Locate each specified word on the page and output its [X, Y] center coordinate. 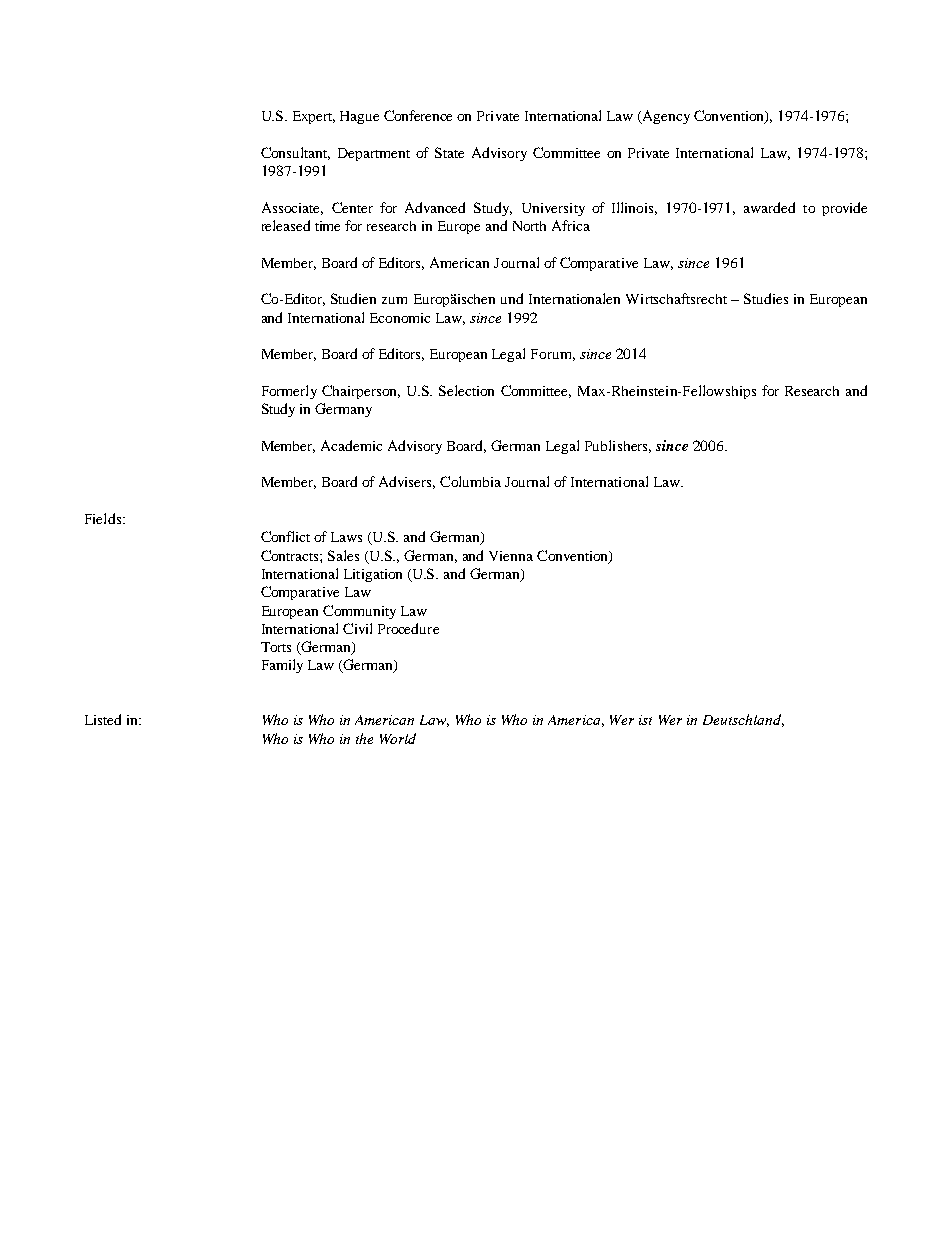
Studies [766, 298]
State [449, 152]
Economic [400, 318]
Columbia [470, 481]
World [398, 738]
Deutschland [743, 720]
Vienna [511, 556]
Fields [103, 518]
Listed [103, 719]
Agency [665, 117]
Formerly [289, 392]
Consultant [295, 153]
